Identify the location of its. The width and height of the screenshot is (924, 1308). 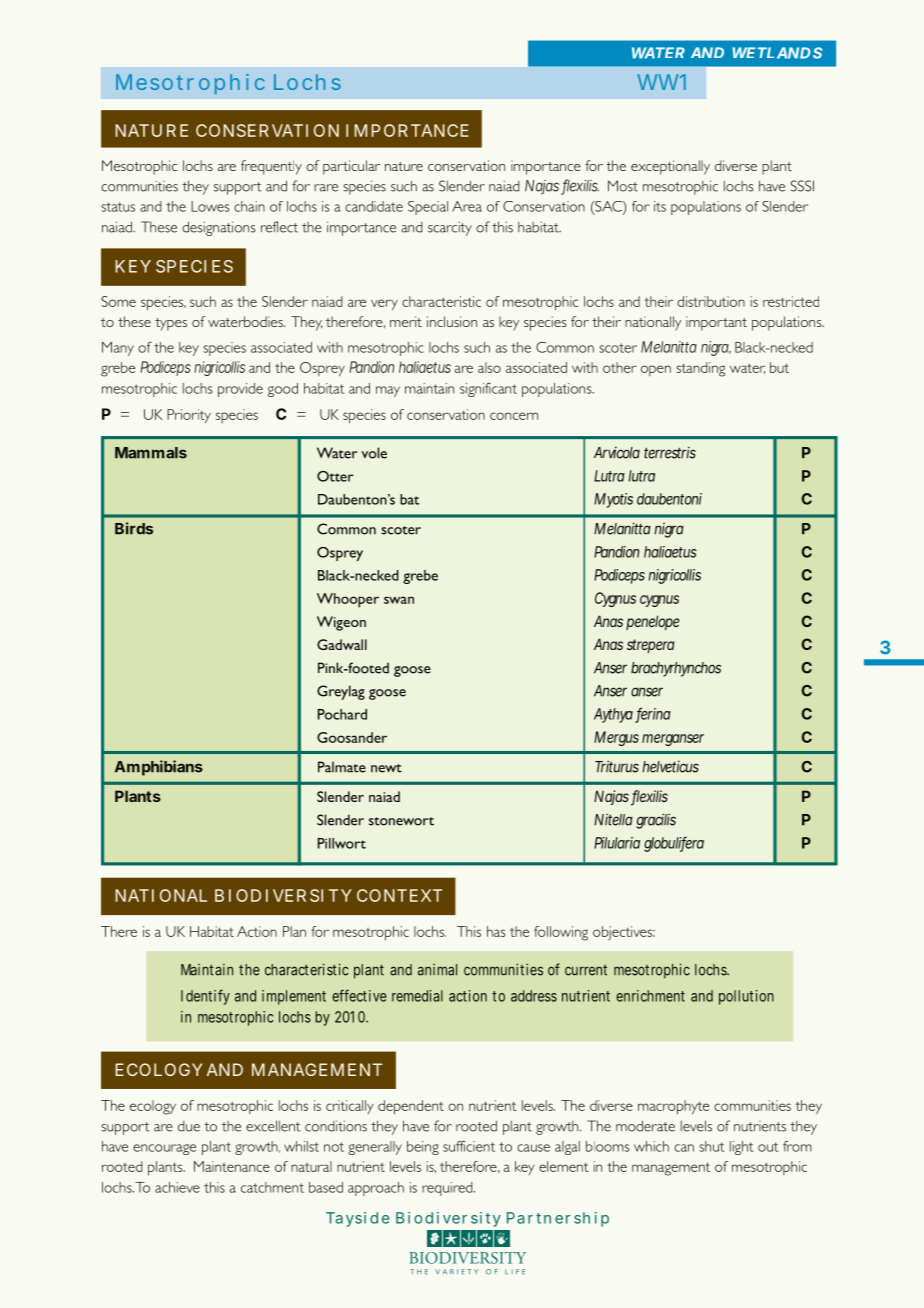
(660, 206).
